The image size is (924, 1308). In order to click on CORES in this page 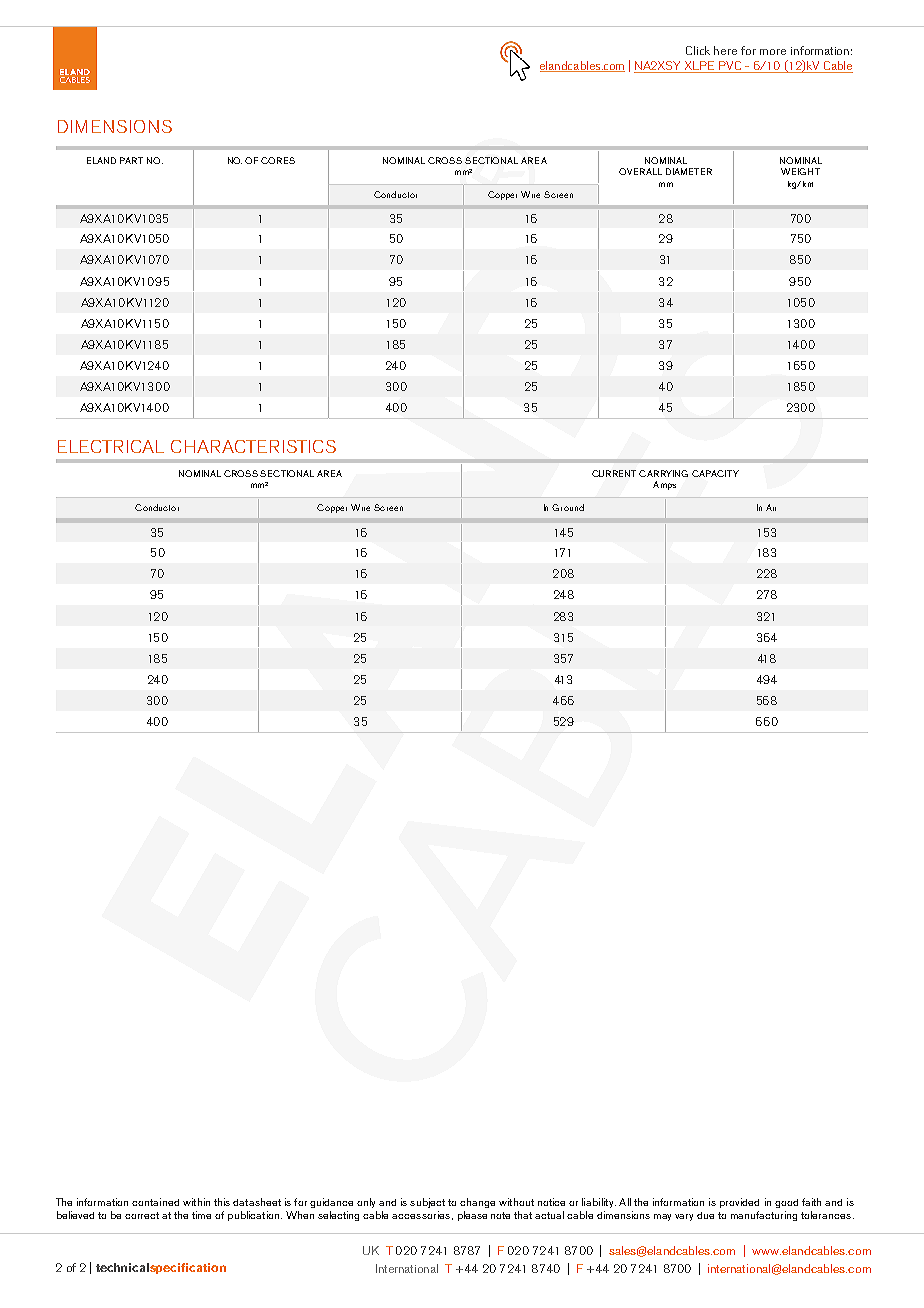, I will do `click(278, 160)`.
